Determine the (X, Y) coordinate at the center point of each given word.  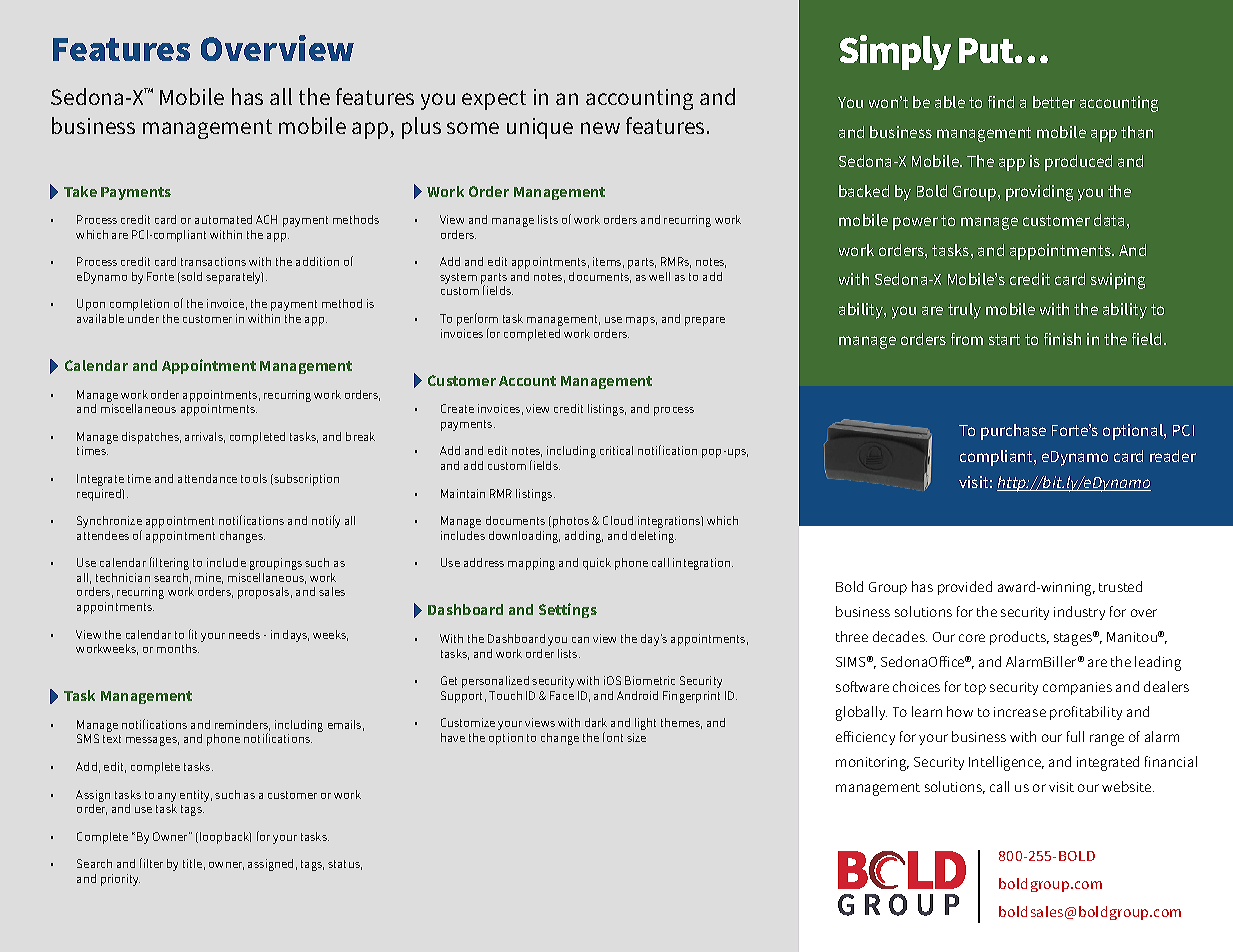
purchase (1013, 432)
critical (616, 450)
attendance (207, 478)
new (600, 128)
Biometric (650, 680)
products (1019, 638)
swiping (1118, 281)
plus (421, 128)
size (636, 737)
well (659, 276)
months (178, 648)
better (1054, 102)
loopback (225, 838)
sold (190, 277)
